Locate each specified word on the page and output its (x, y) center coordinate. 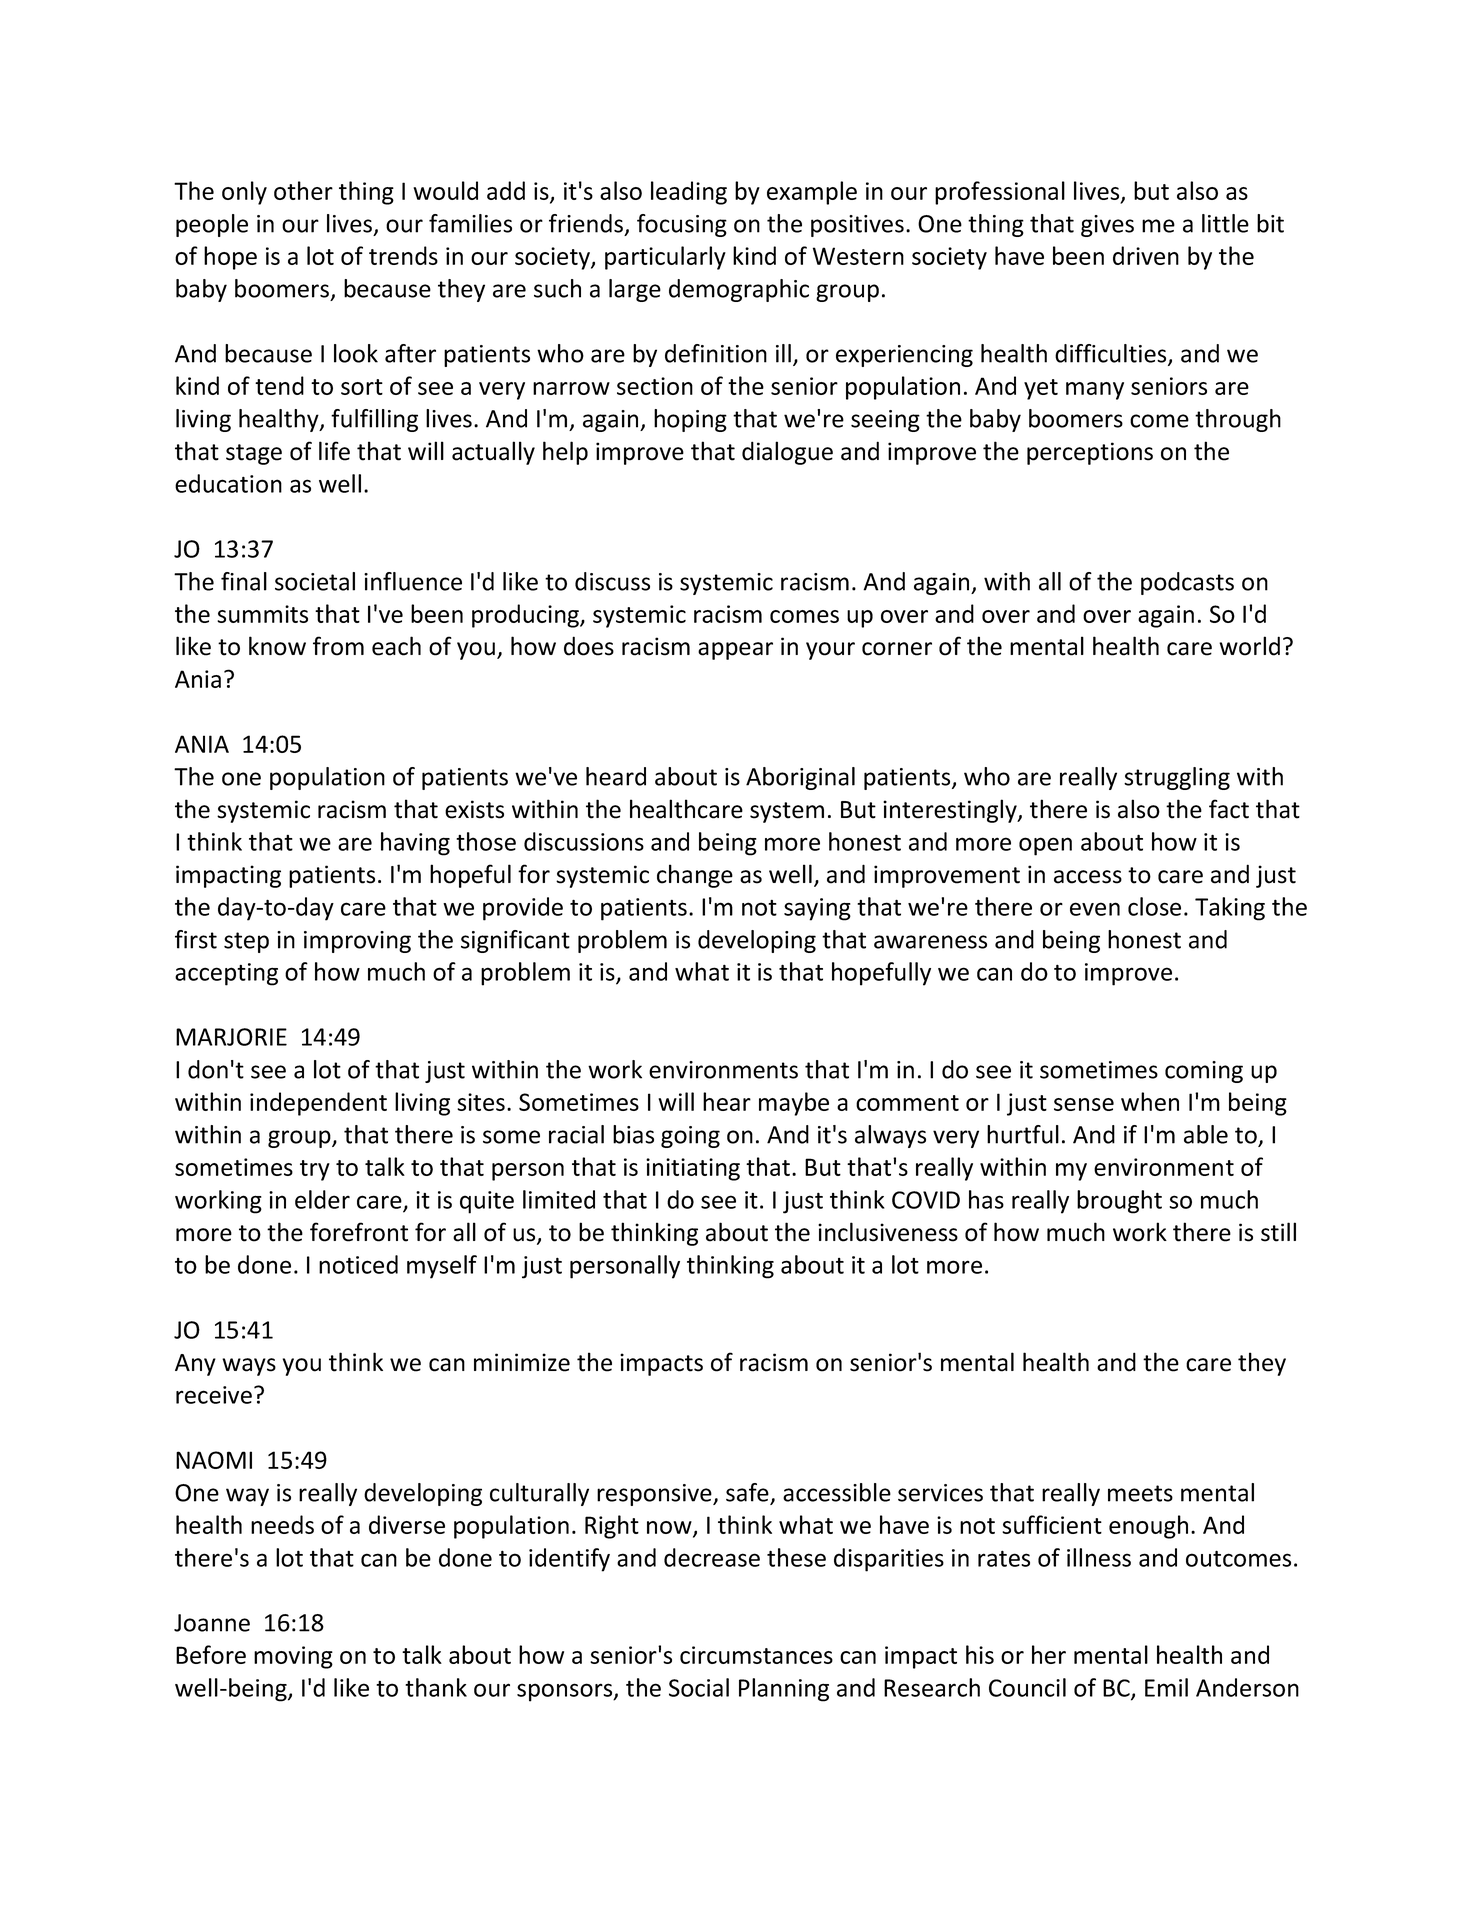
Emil (1166, 1687)
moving (293, 1657)
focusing (682, 225)
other (303, 190)
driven (1146, 255)
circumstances (756, 1655)
